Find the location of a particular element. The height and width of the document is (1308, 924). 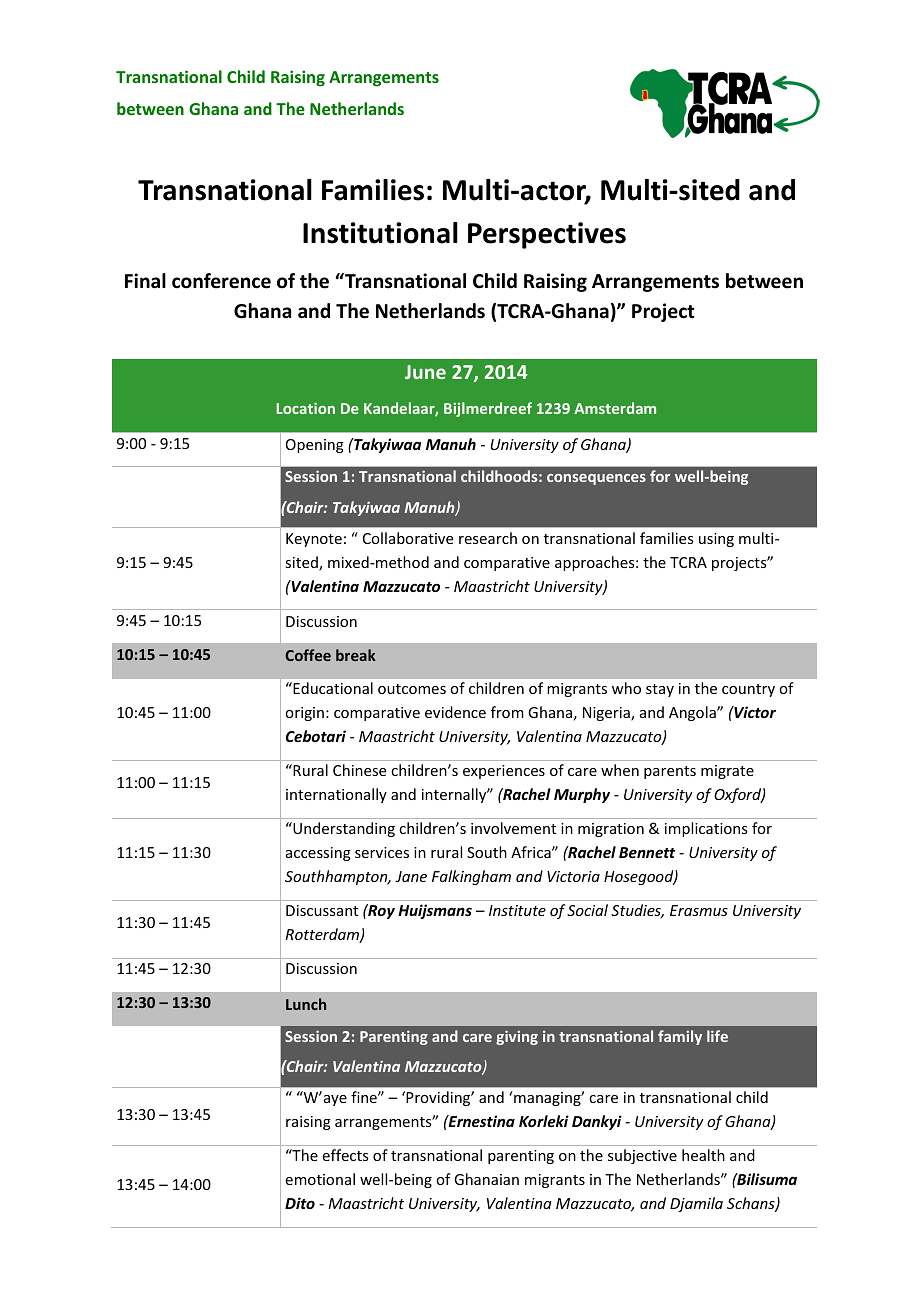

emotional is located at coordinates (320, 1179).
